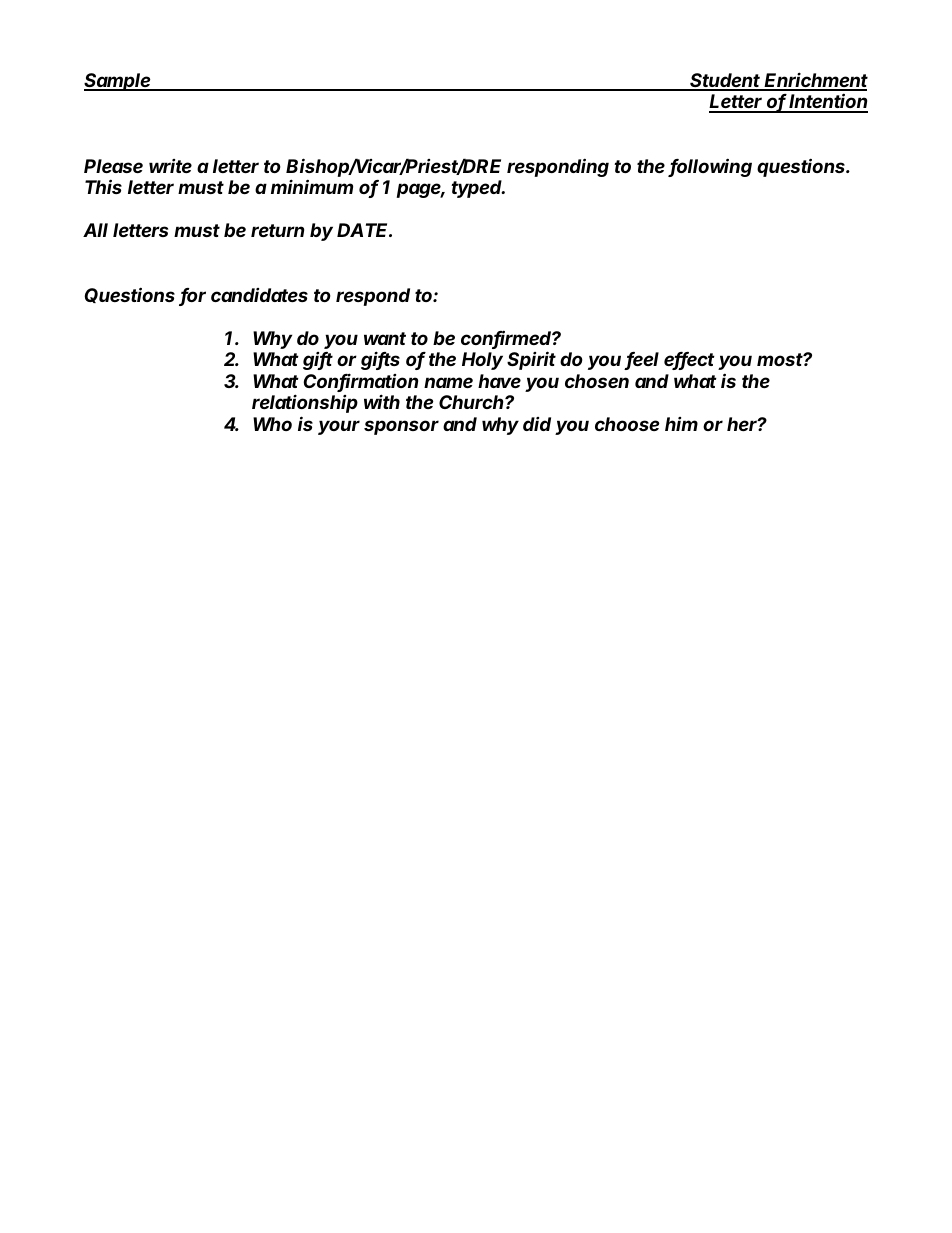  I want to click on following, so click(710, 167).
